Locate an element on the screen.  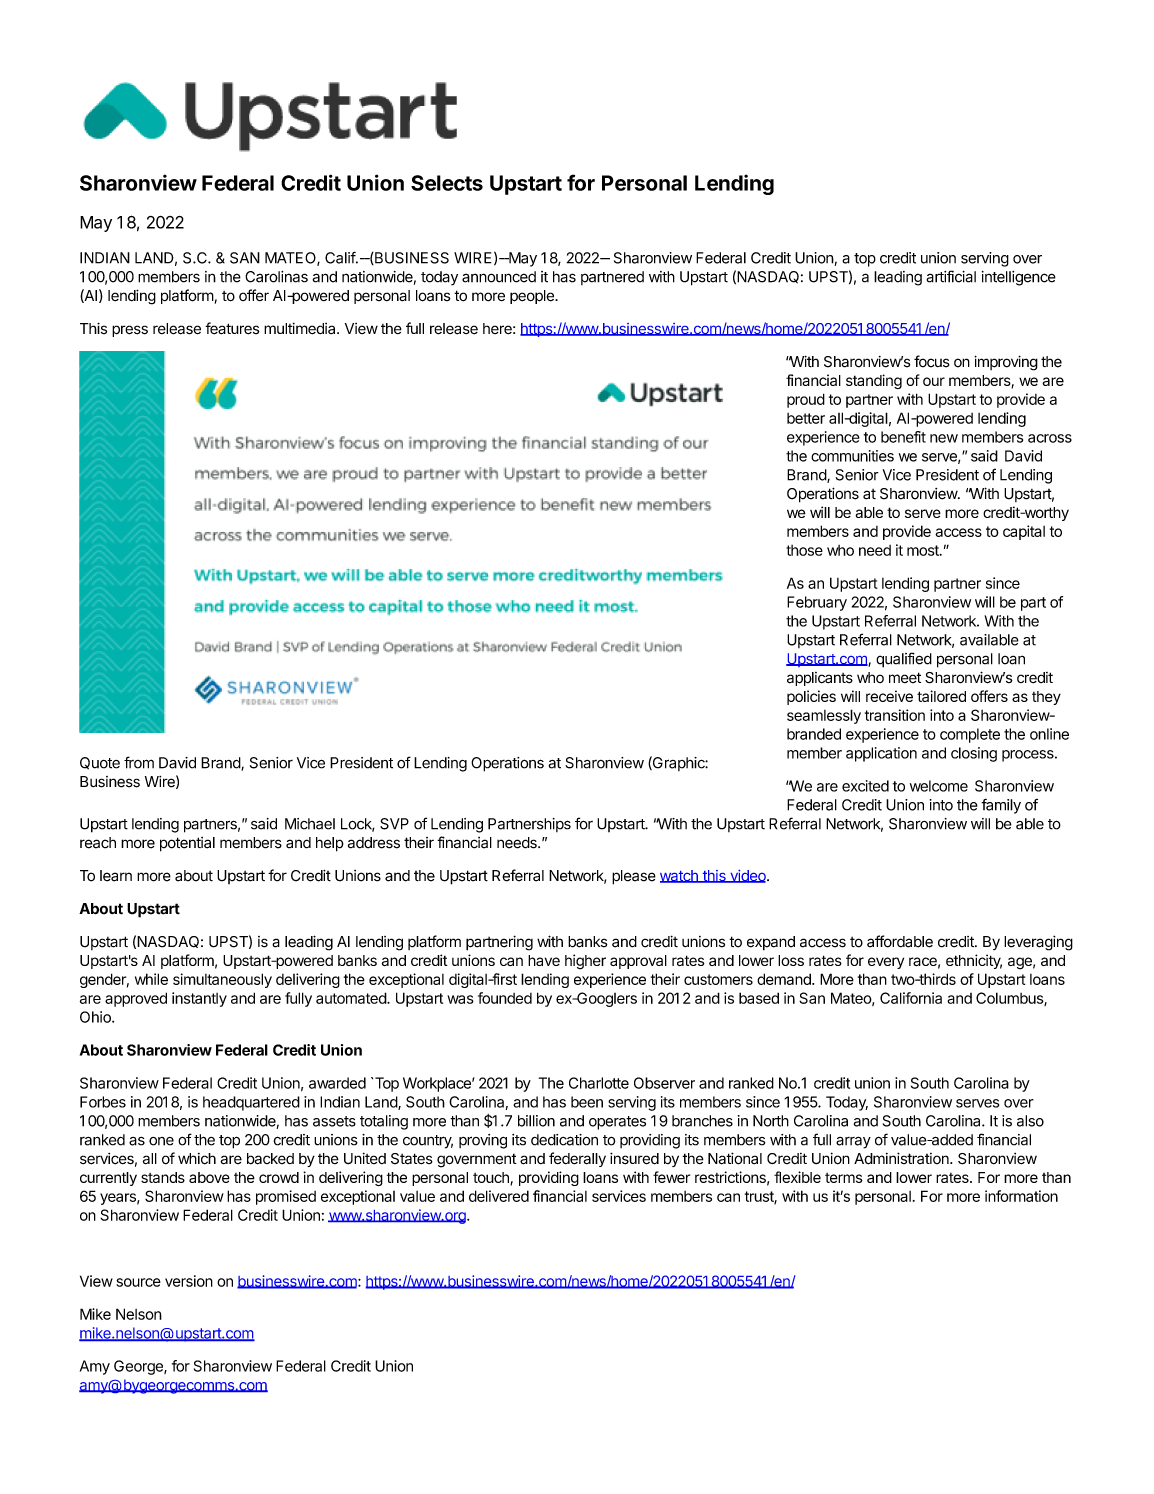
instantly is located at coordinates (199, 999).
